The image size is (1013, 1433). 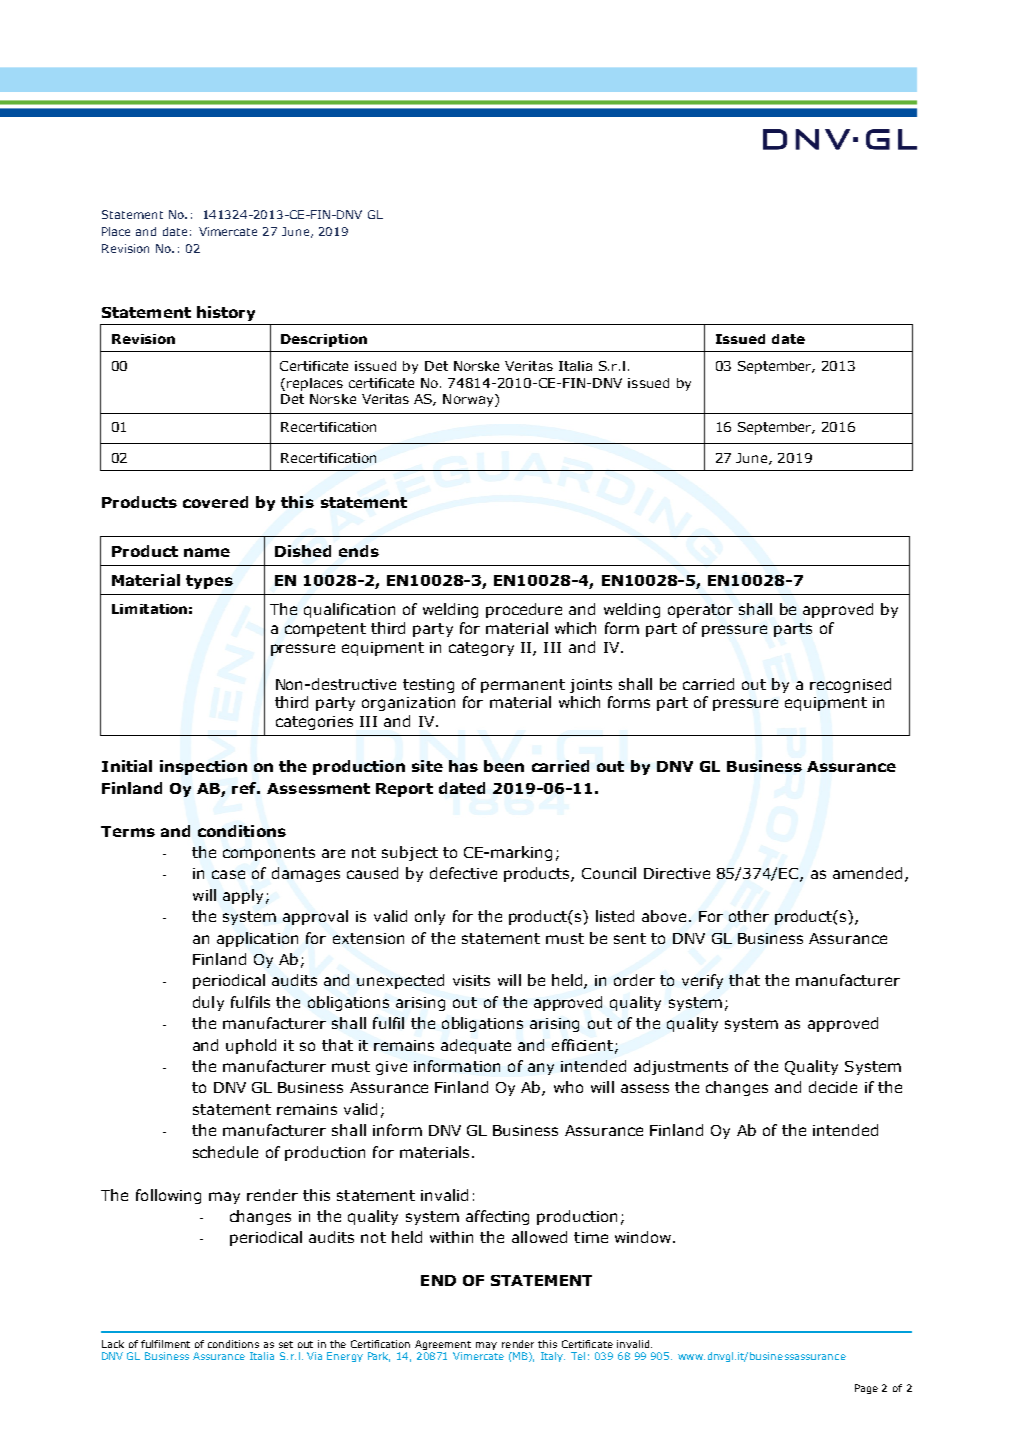 I want to click on schedule, so click(x=225, y=1152).
